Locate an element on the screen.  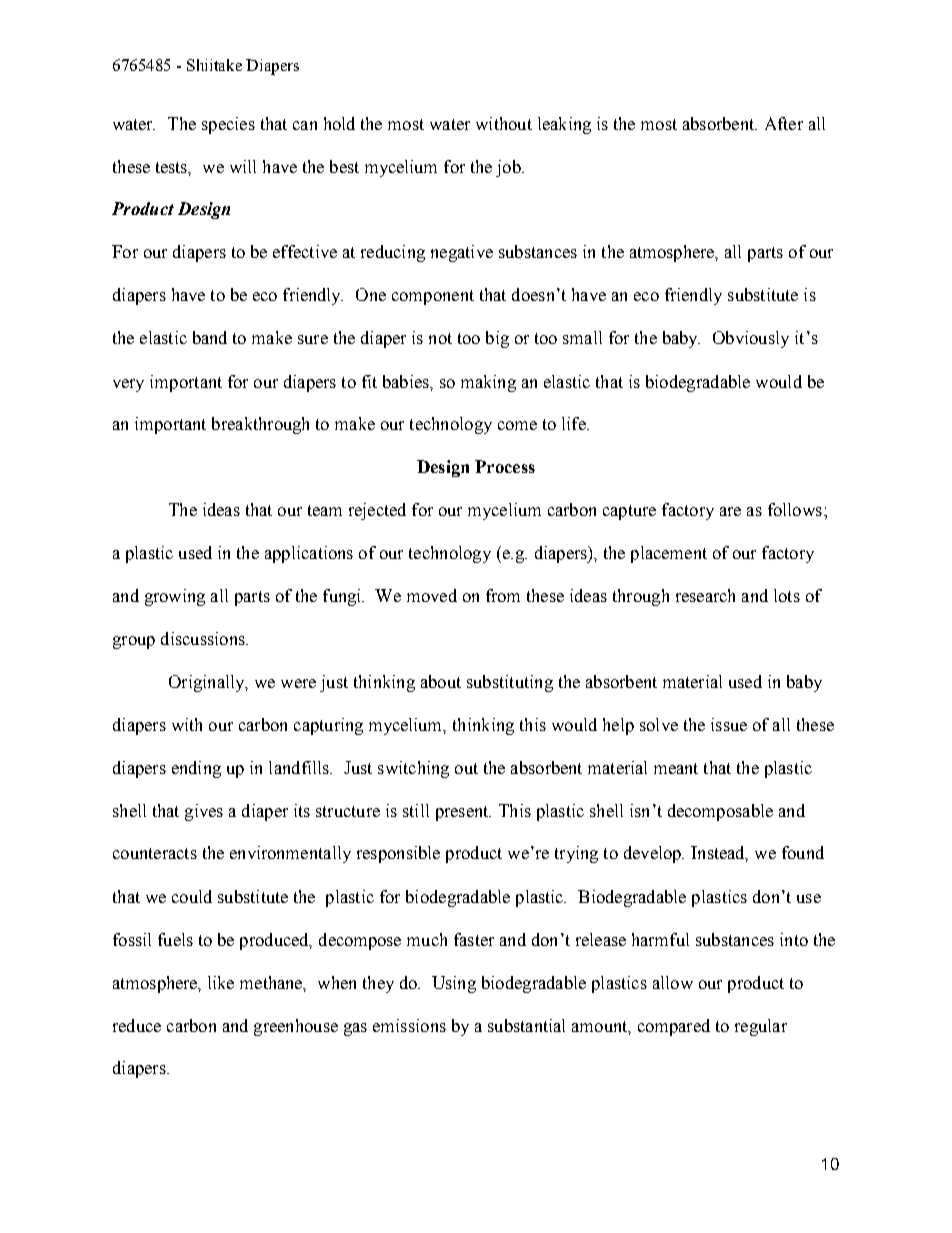
band is located at coordinates (210, 337).
